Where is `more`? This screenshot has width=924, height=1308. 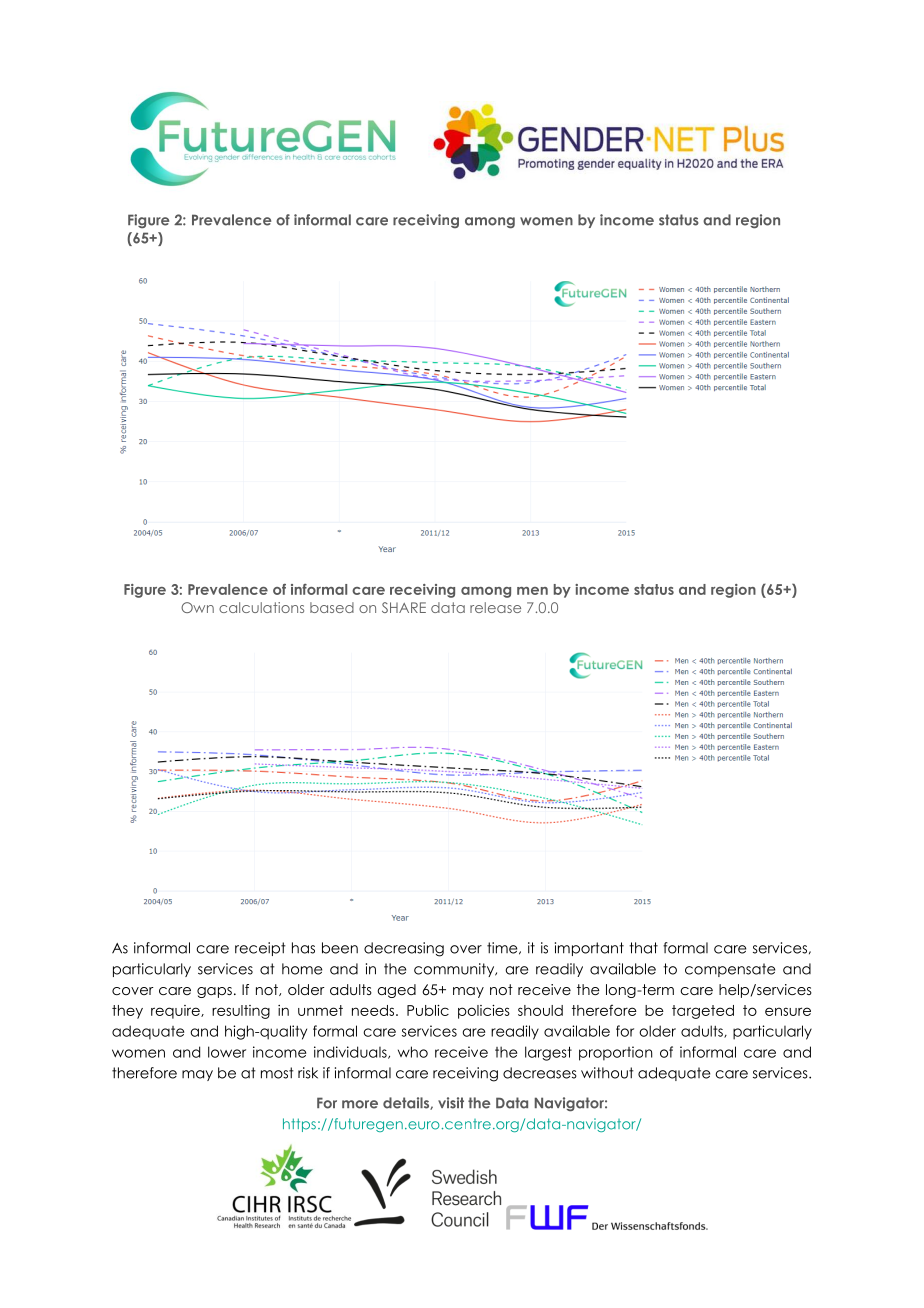
more is located at coordinates (360, 1104).
